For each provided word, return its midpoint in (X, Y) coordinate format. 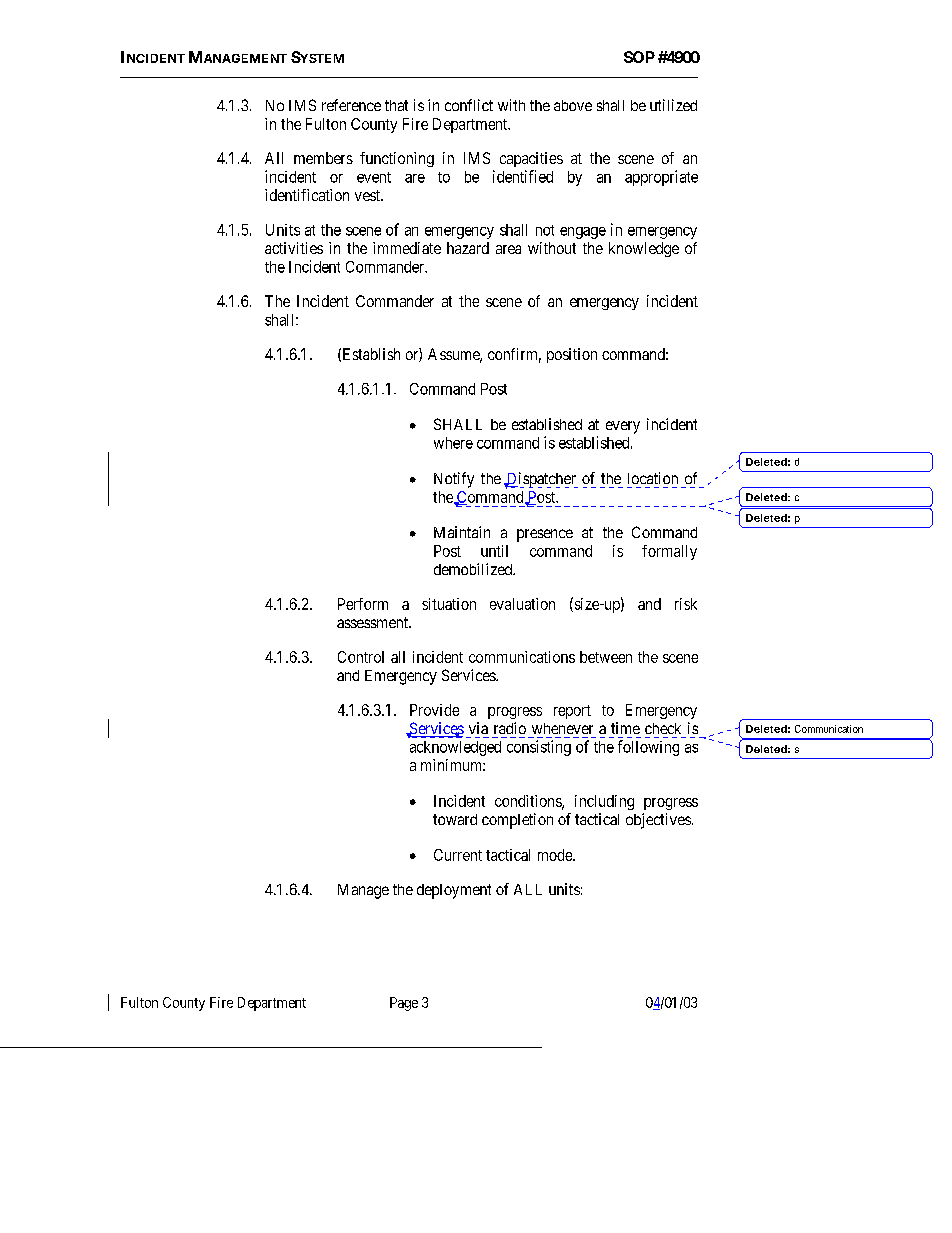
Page (404, 1004)
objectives (658, 821)
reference (351, 105)
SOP (639, 57)
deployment (454, 891)
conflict (469, 105)
